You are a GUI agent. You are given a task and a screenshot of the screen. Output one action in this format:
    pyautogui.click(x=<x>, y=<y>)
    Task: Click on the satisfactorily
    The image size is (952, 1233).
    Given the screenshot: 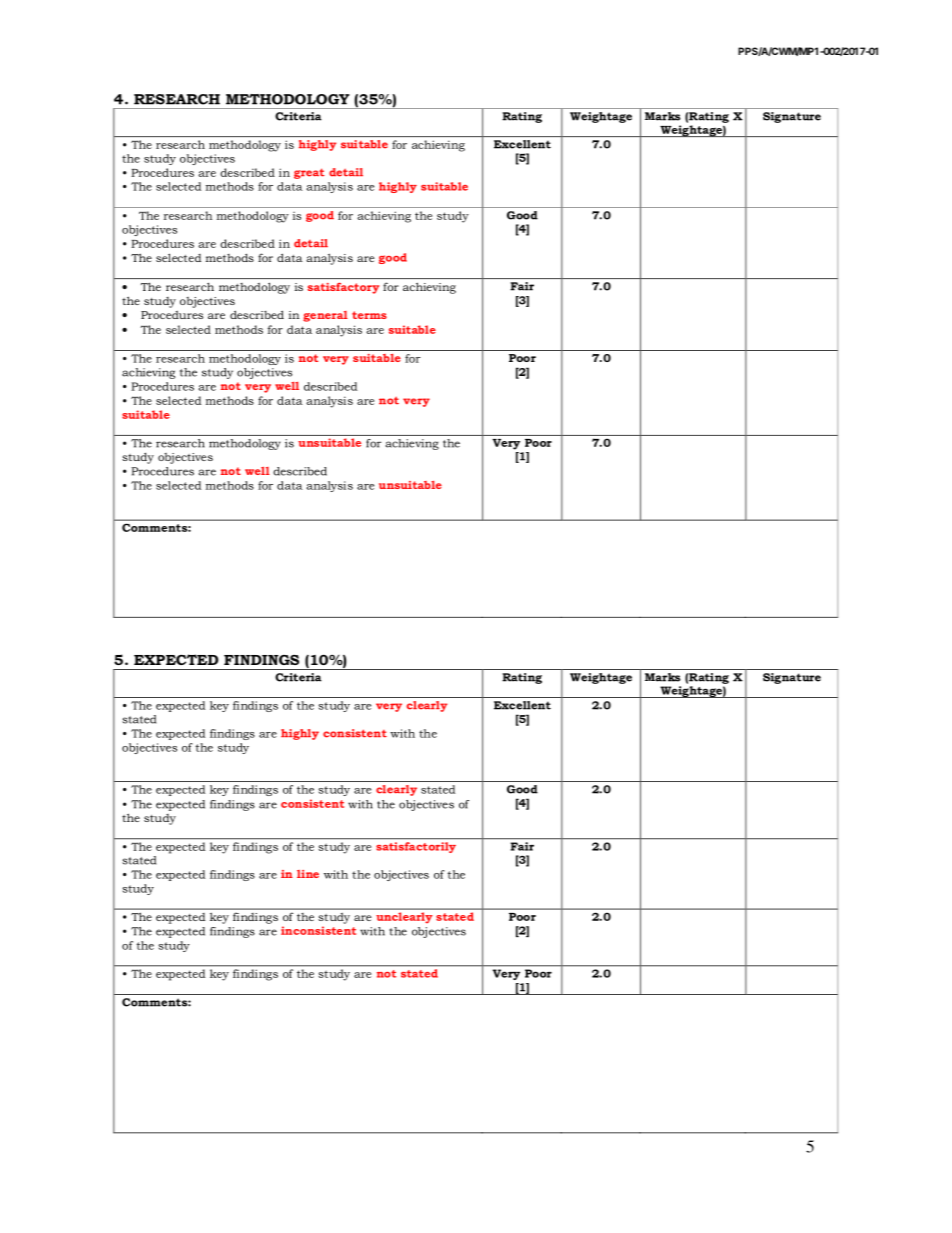 What is the action you would take?
    pyautogui.click(x=416, y=847)
